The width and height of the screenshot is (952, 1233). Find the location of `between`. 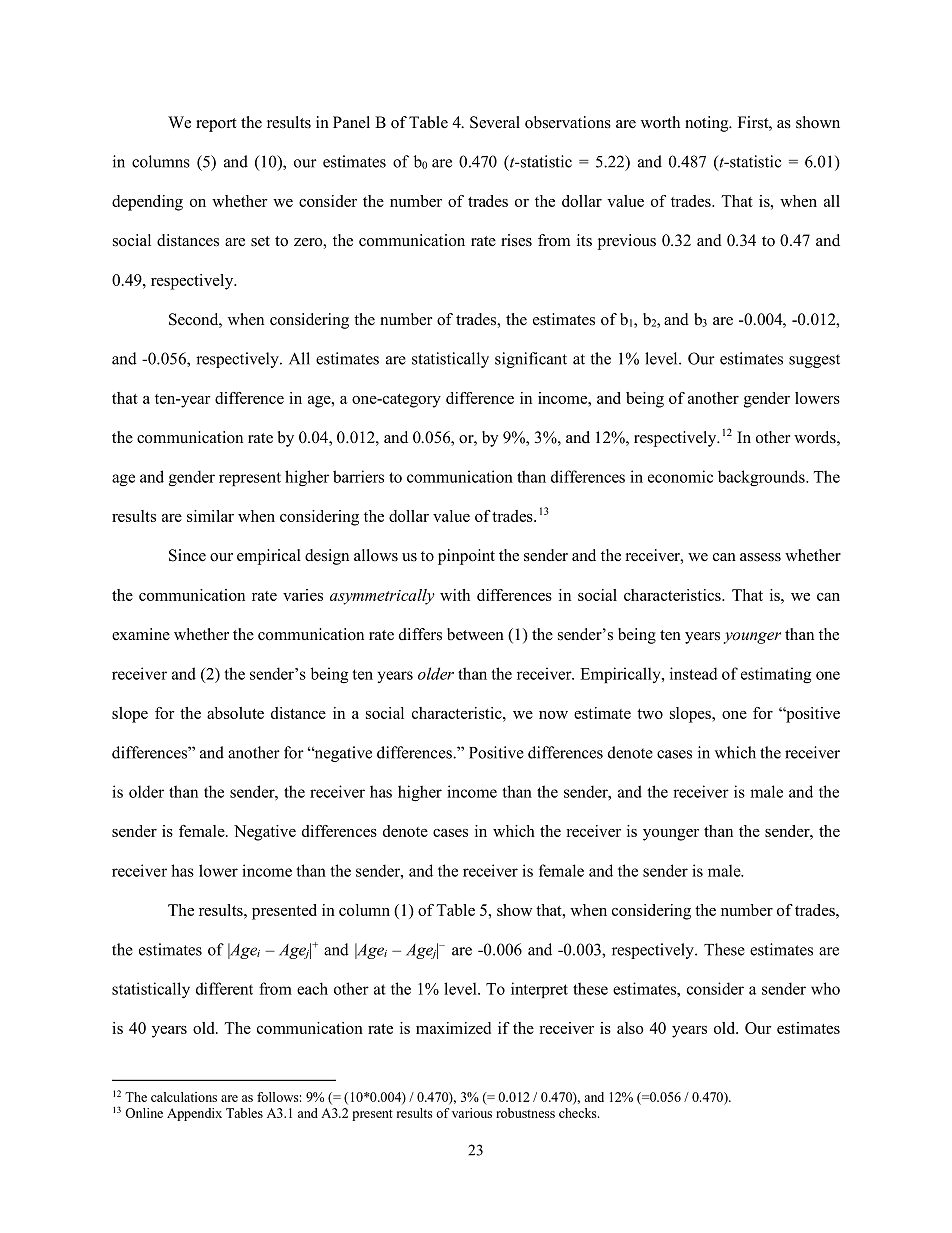

between is located at coordinates (475, 634).
